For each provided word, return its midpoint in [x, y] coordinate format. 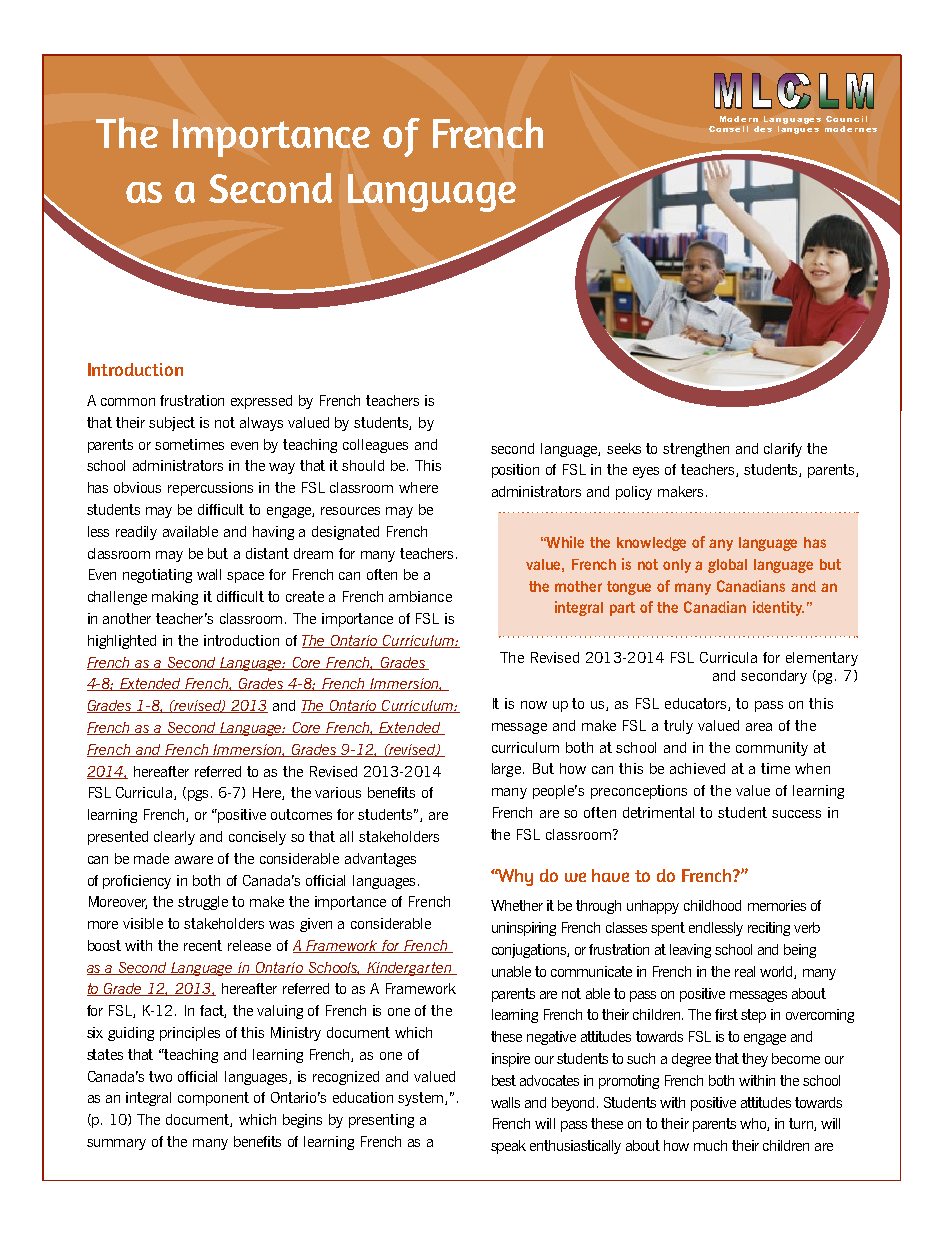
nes [868, 130]
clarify [783, 450]
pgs [200, 795]
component [213, 1099]
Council [846, 119]
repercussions [210, 489]
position [515, 471]
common [128, 402]
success [796, 814]
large [508, 770]
